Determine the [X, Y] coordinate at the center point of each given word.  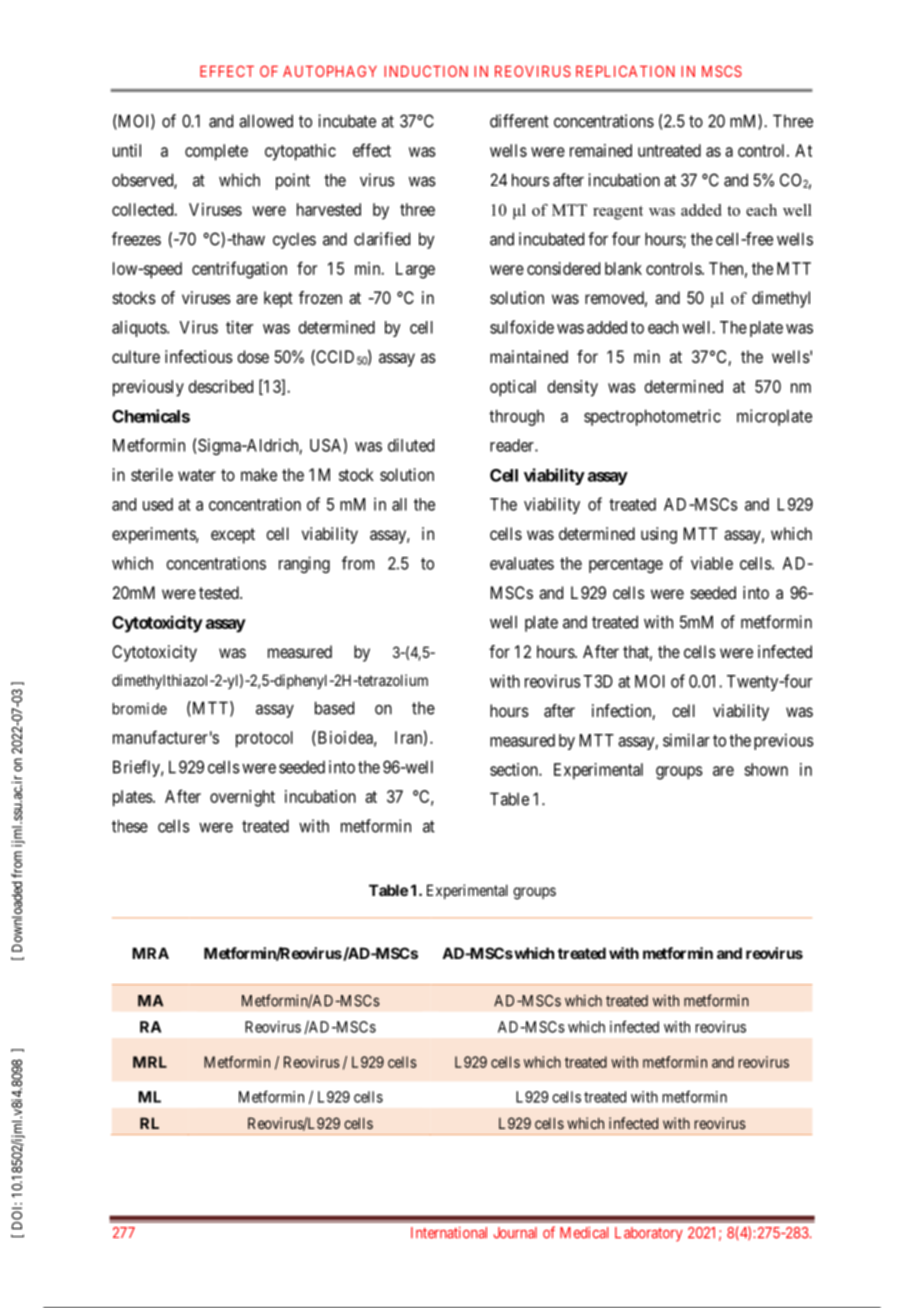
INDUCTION [426, 71]
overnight [242, 798]
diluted [411, 445]
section [515, 769]
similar [686, 740]
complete [216, 152]
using [659, 535]
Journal [515, 1233]
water [197, 475]
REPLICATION [625, 71]
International [449, 1233]
